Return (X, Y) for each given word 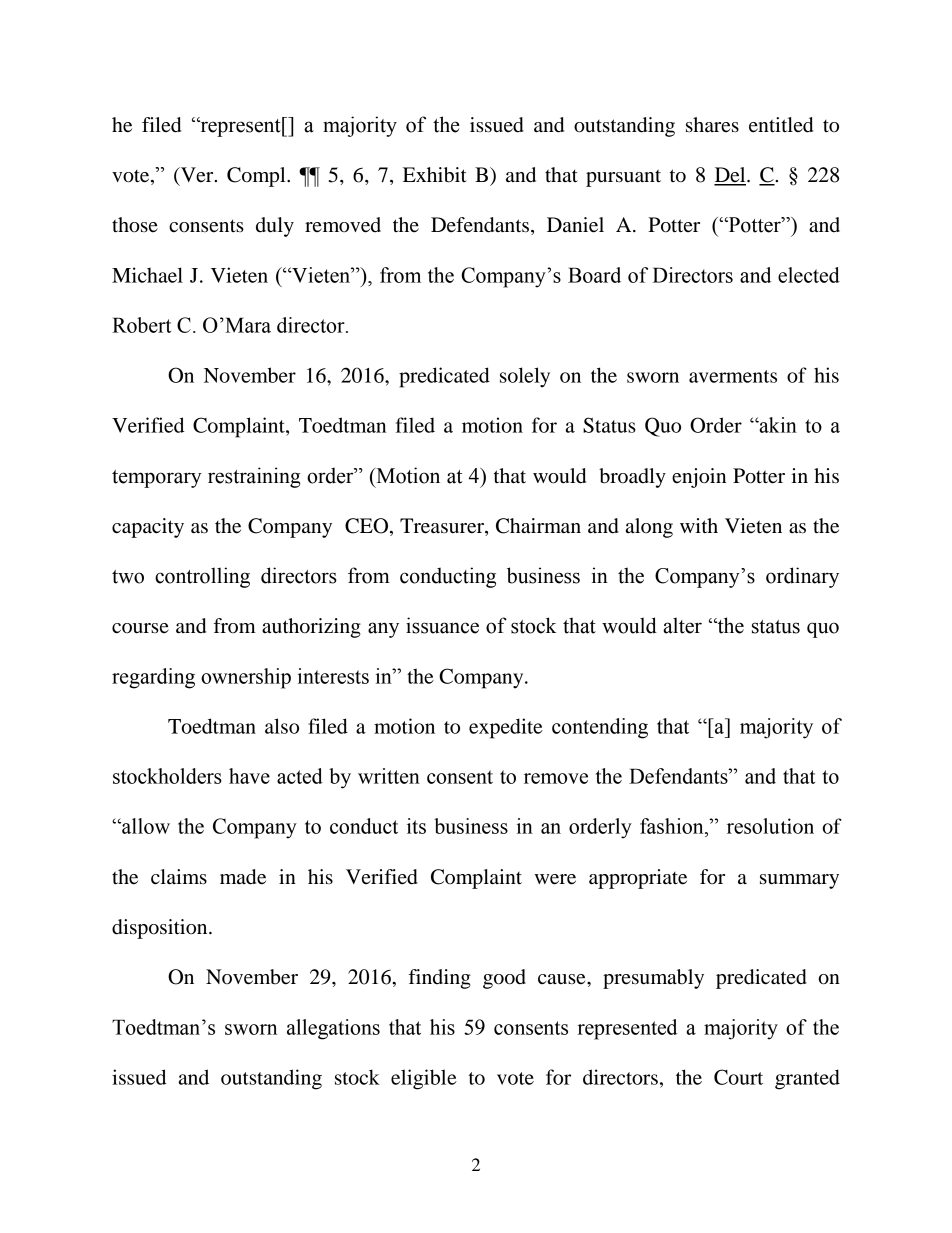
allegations (333, 1029)
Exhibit (435, 175)
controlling (202, 577)
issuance (442, 625)
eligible (424, 1079)
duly (275, 227)
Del (731, 176)
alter (682, 625)
